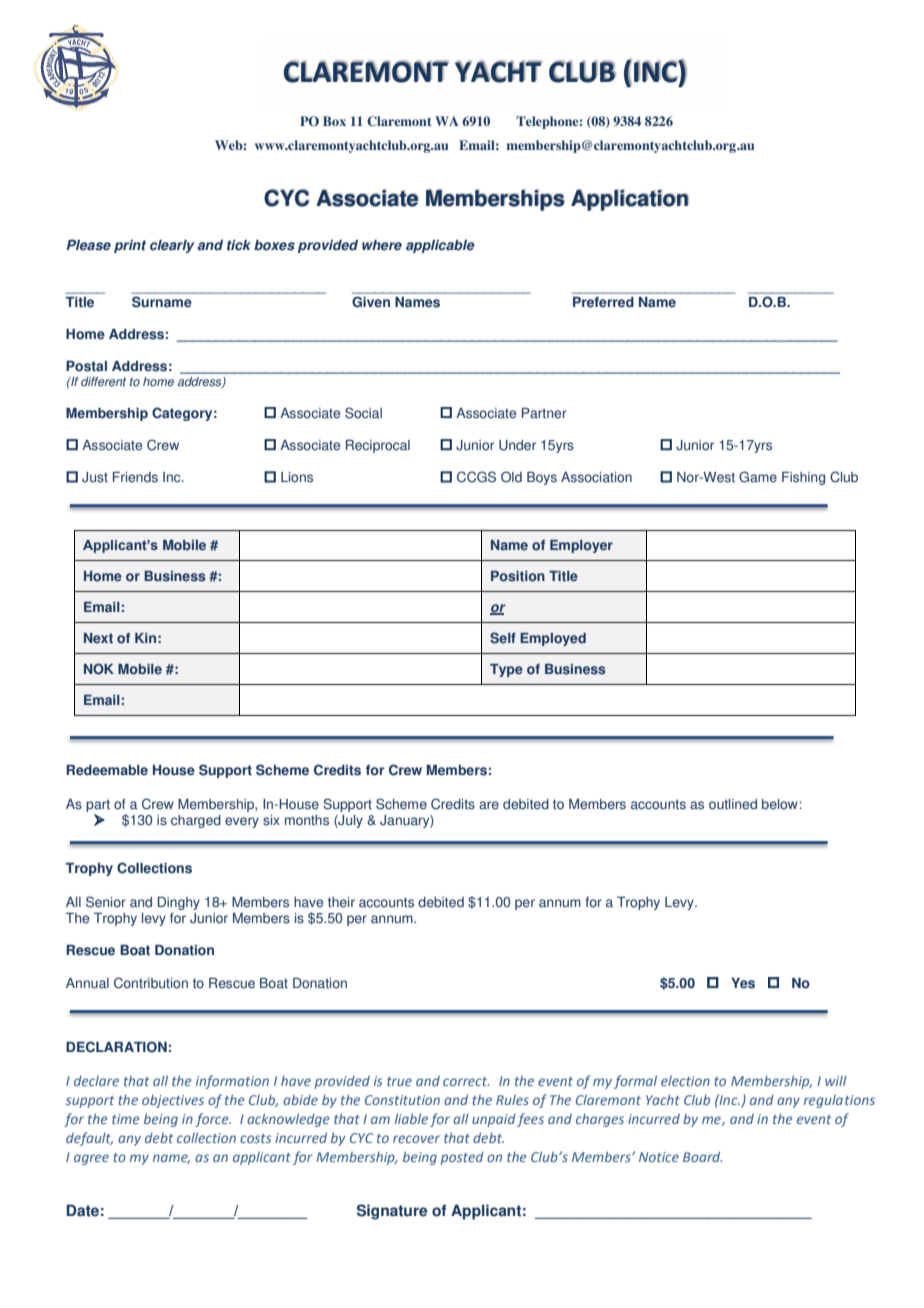 The width and height of the image is (924, 1308). Describe the element at coordinates (506, 670) in the image. I see `Type` at that location.
